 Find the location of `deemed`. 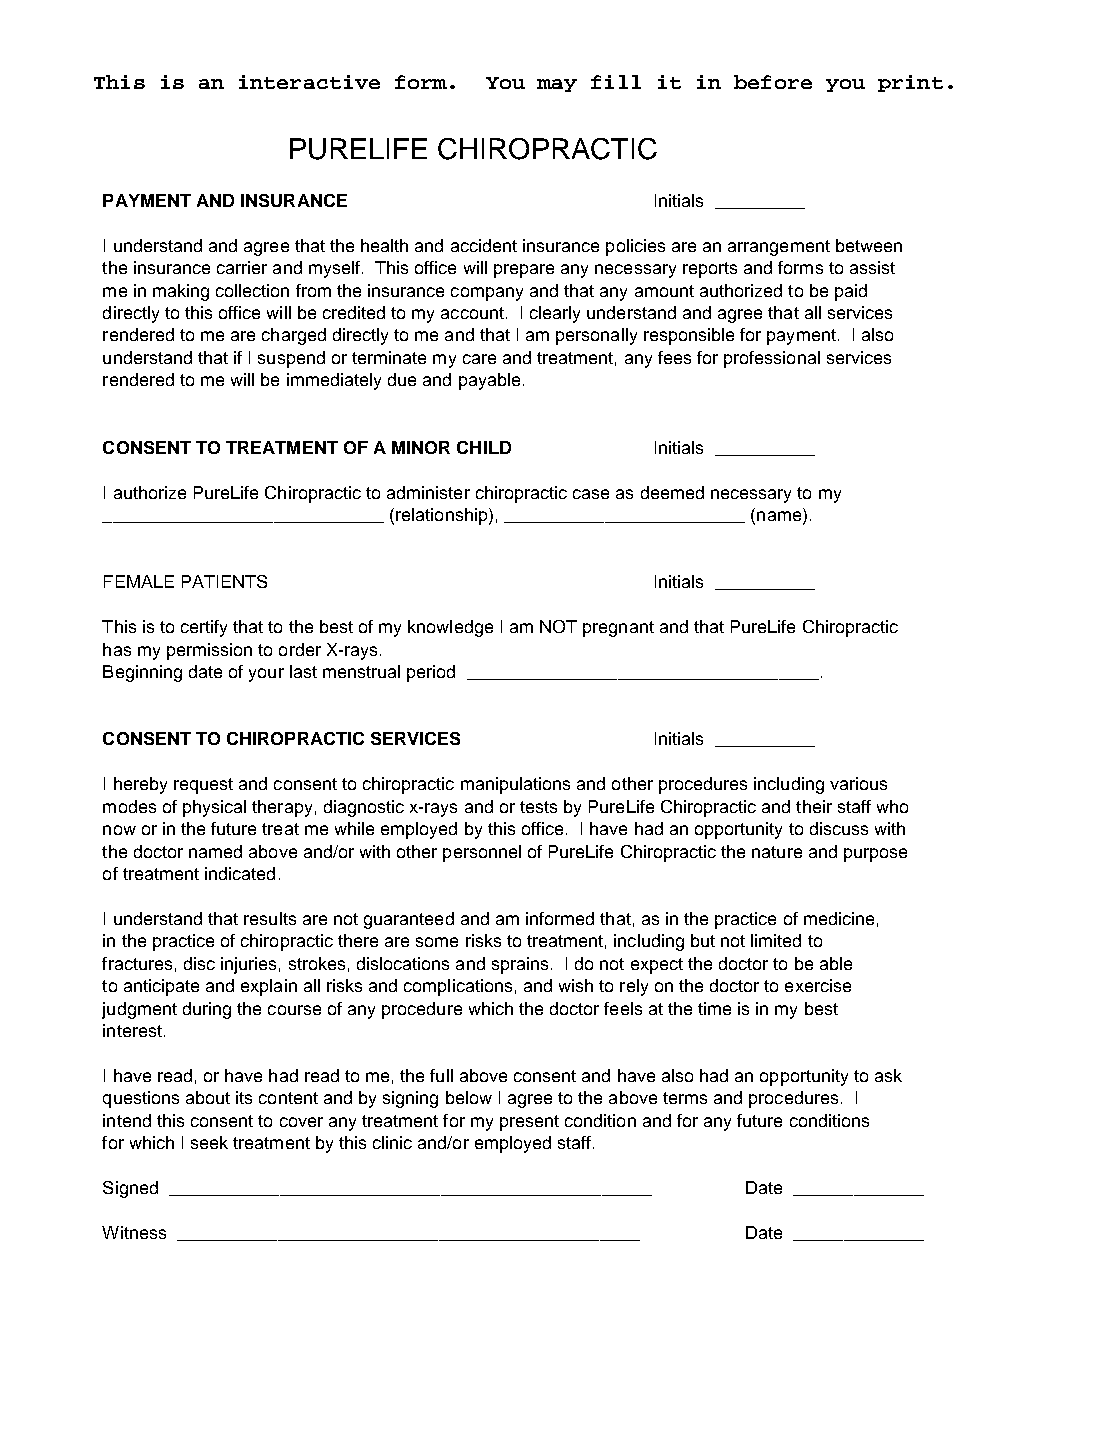

deemed is located at coordinates (672, 492).
